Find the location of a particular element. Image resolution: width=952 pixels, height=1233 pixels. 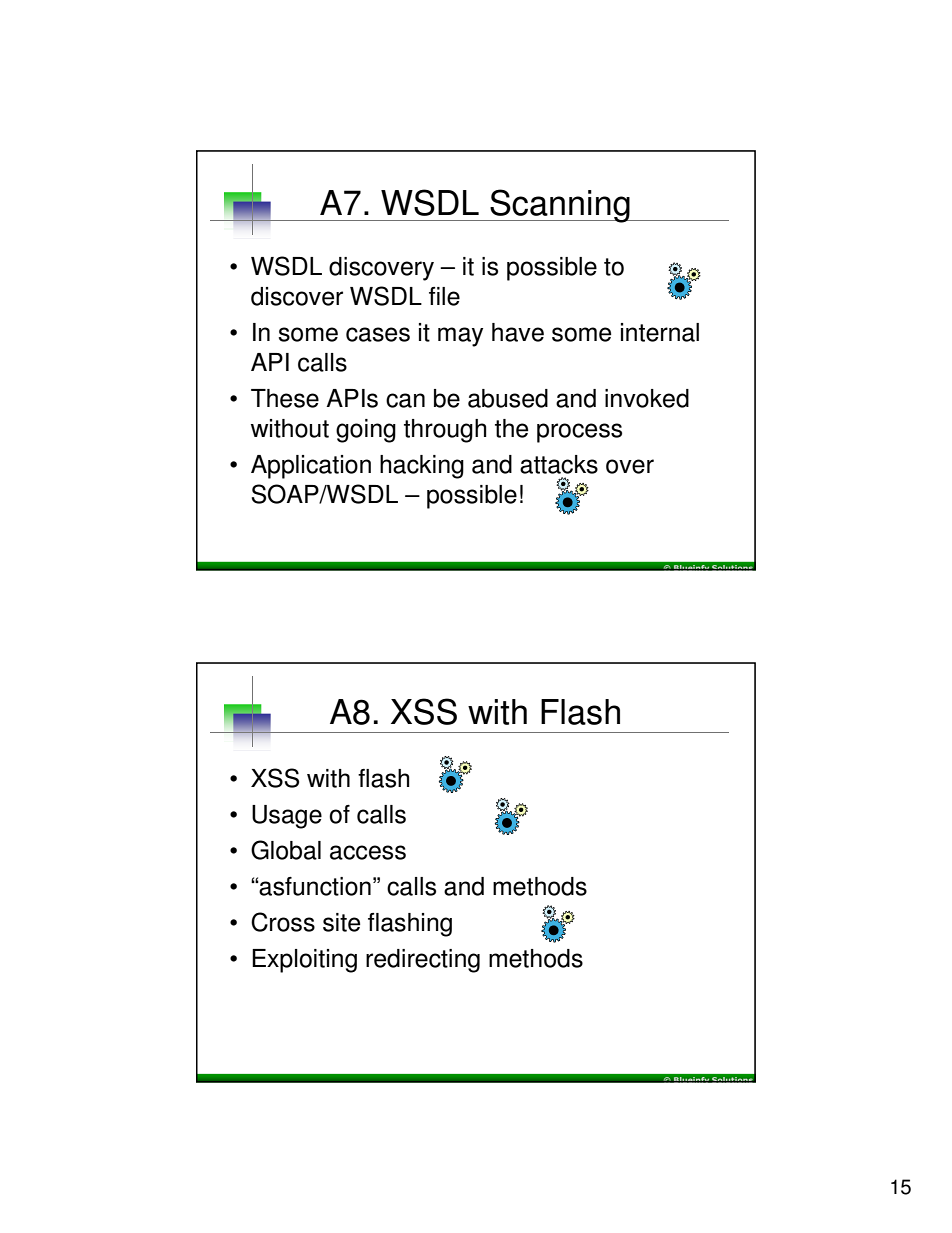

site is located at coordinates (341, 922).
